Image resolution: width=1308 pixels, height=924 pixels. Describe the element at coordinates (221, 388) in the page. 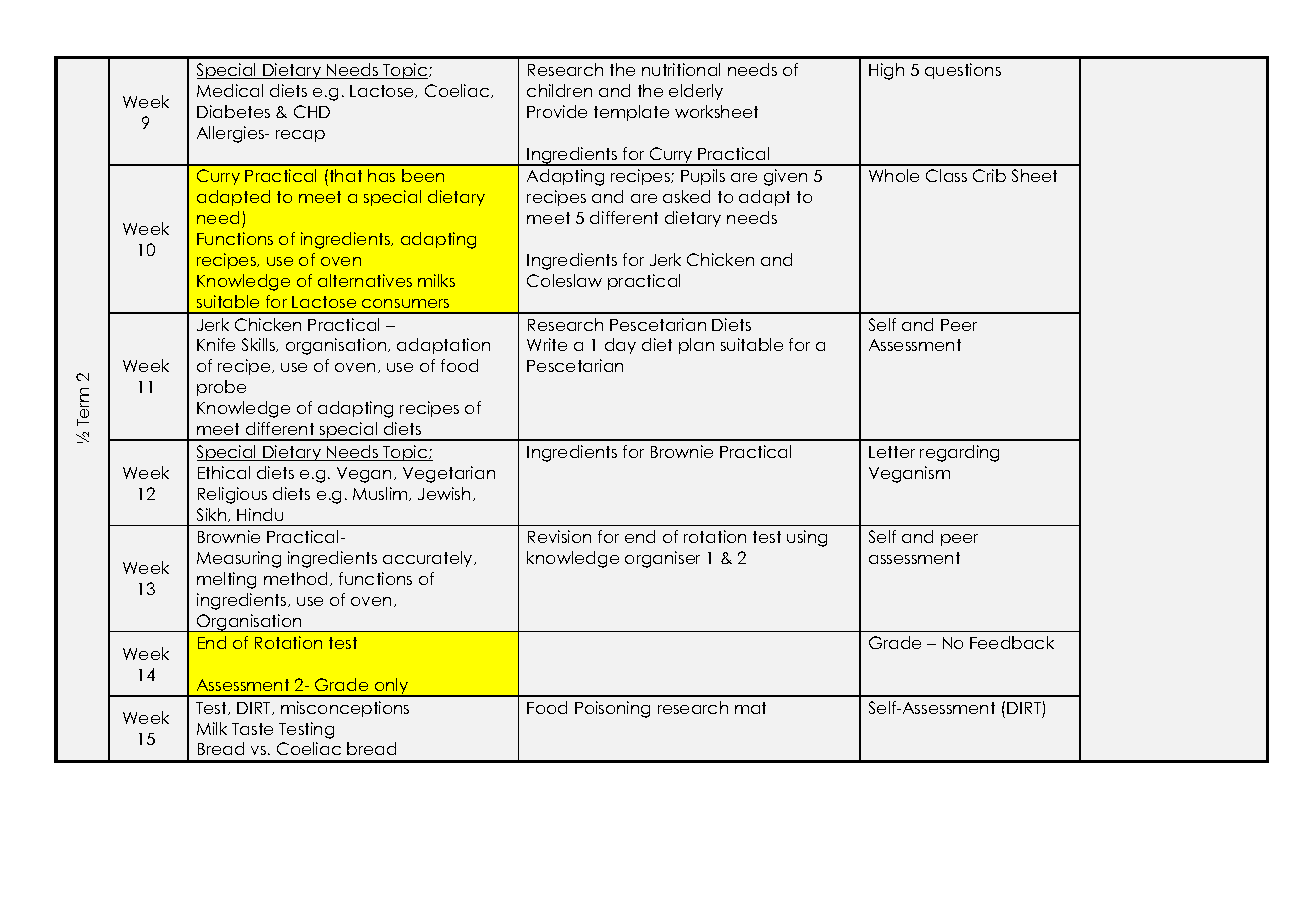

I see `probe` at that location.
